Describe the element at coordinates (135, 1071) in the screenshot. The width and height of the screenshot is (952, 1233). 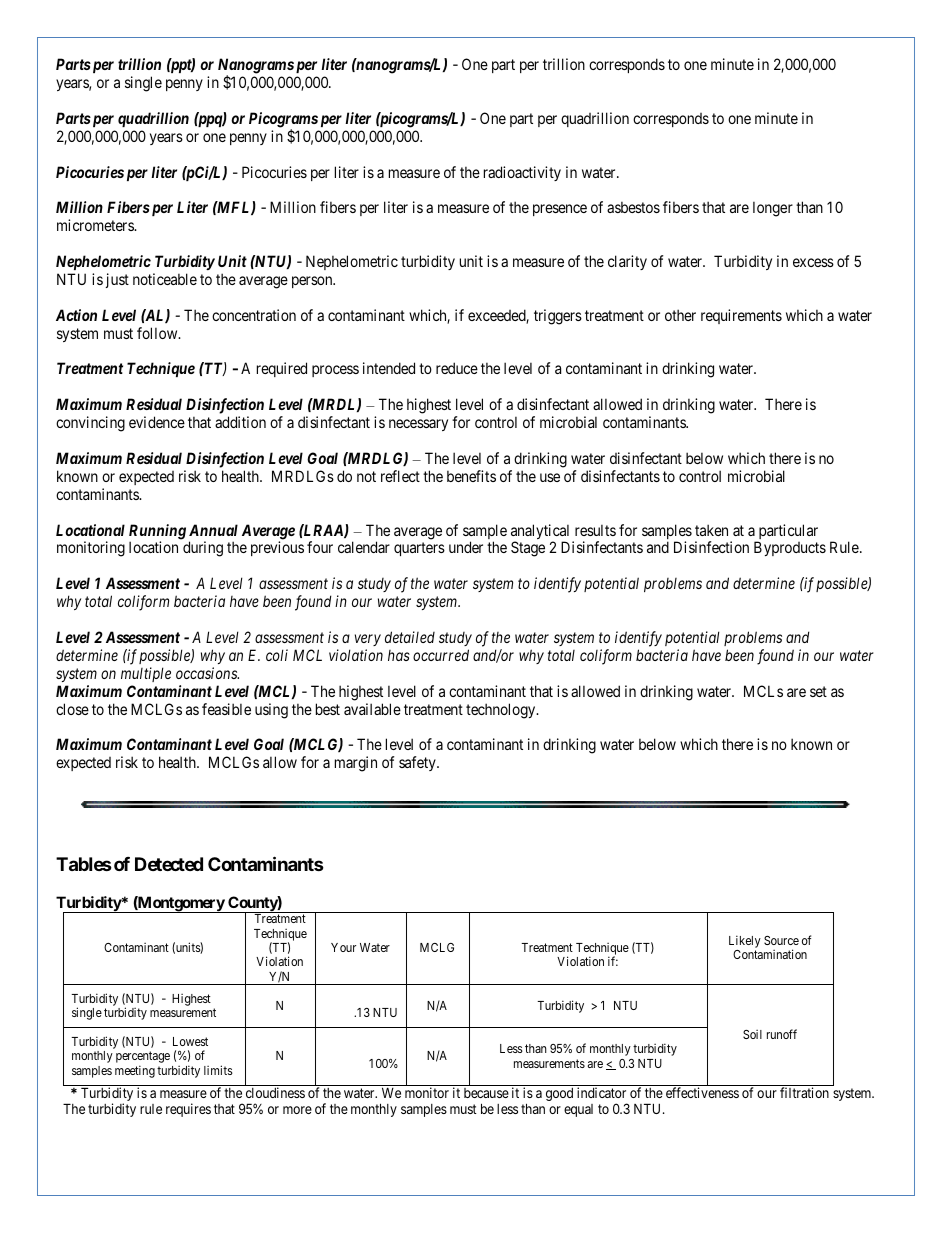
I see `meeting` at that location.
